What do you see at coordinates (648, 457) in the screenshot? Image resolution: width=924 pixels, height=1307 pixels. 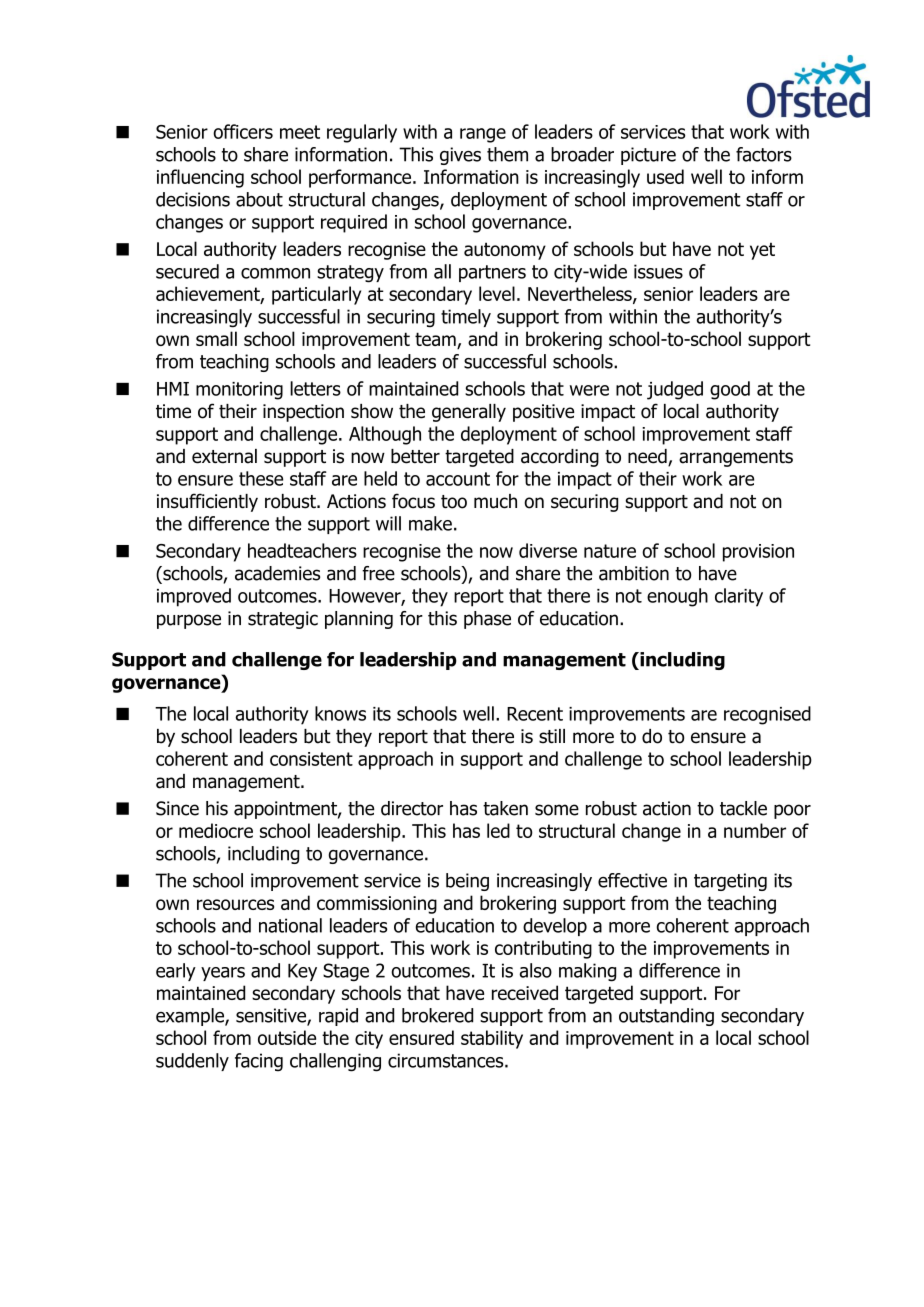 I see `need` at bounding box center [648, 457].
